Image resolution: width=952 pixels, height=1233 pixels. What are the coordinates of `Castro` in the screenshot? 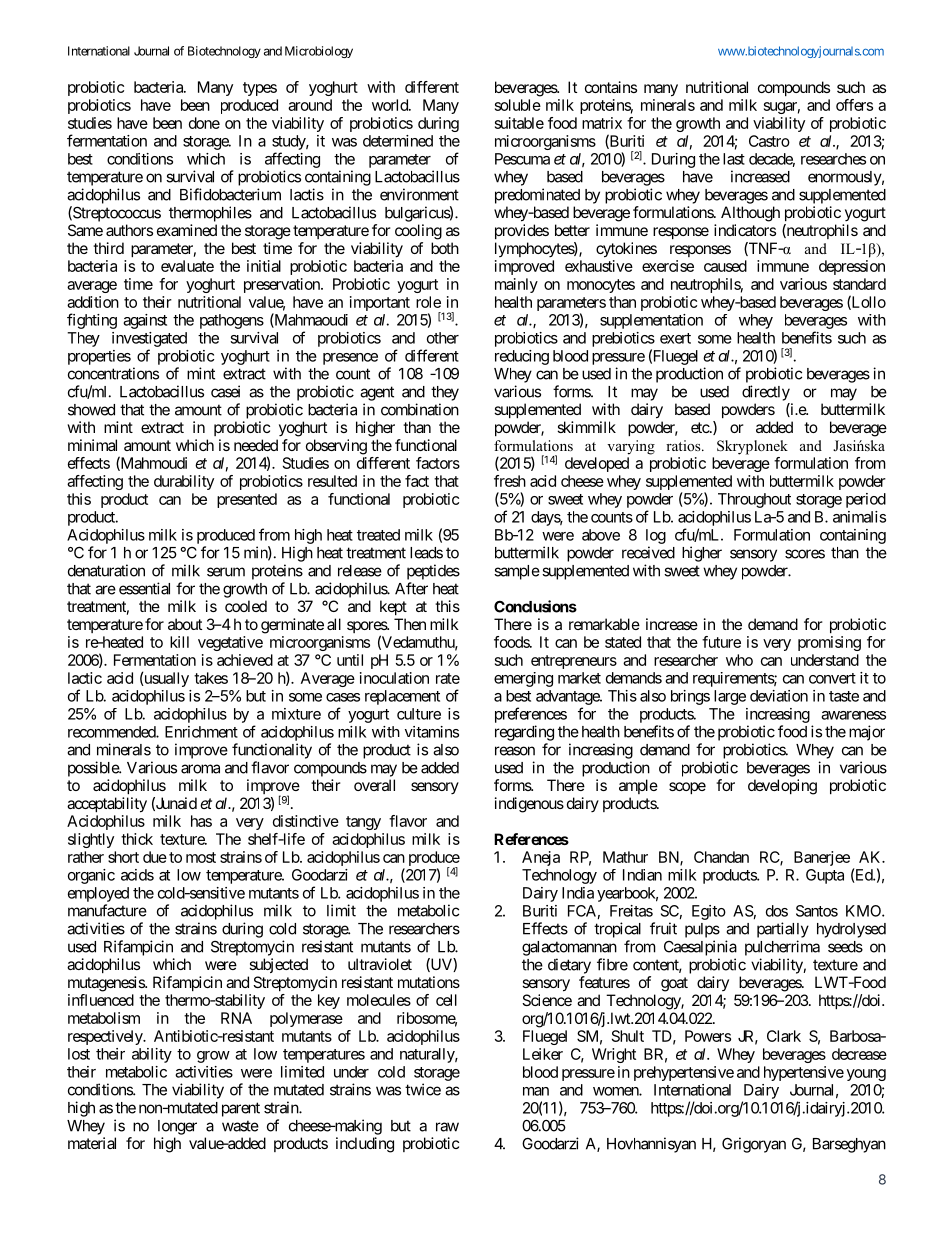 It's located at (769, 141).
